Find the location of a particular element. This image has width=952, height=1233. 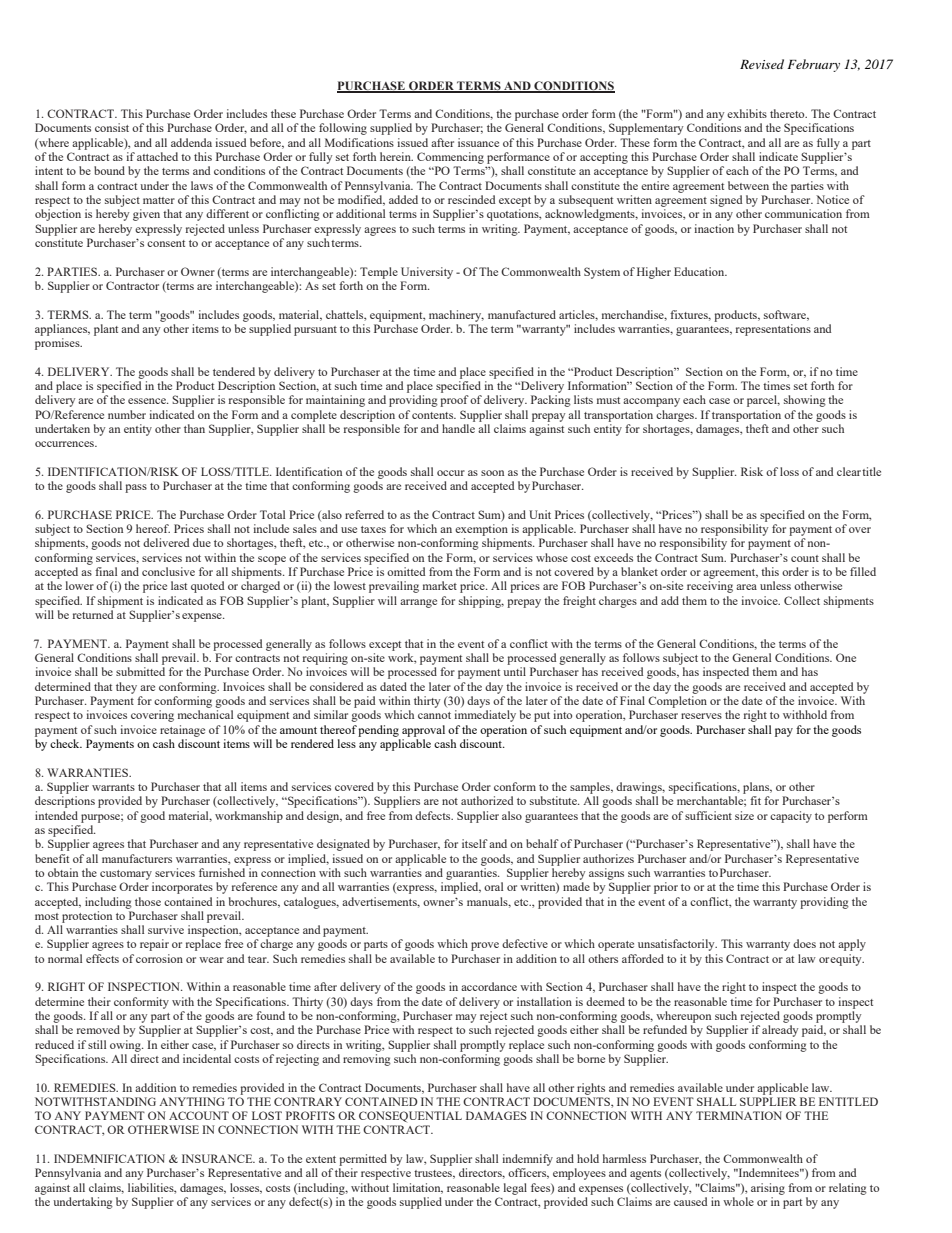

consist is located at coordinates (112, 127).
